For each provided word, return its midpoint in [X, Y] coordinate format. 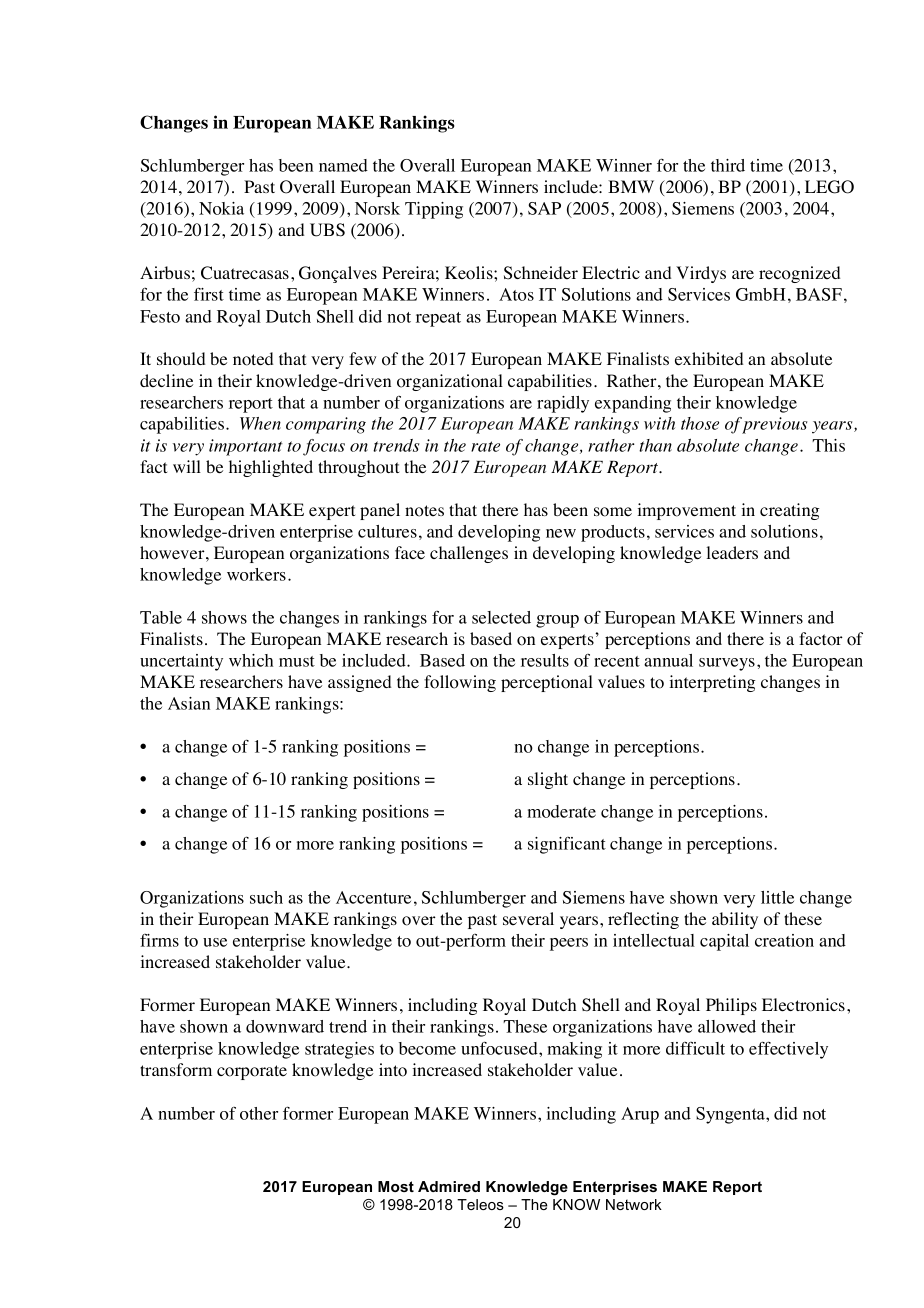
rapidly [563, 404]
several [528, 918]
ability [735, 920]
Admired [449, 1186]
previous [774, 425]
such [266, 897]
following [460, 683]
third [728, 165]
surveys [727, 664]
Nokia [221, 208]
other [259, 1113]
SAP [544, 208]
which [251, 660]
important [246, 447]
